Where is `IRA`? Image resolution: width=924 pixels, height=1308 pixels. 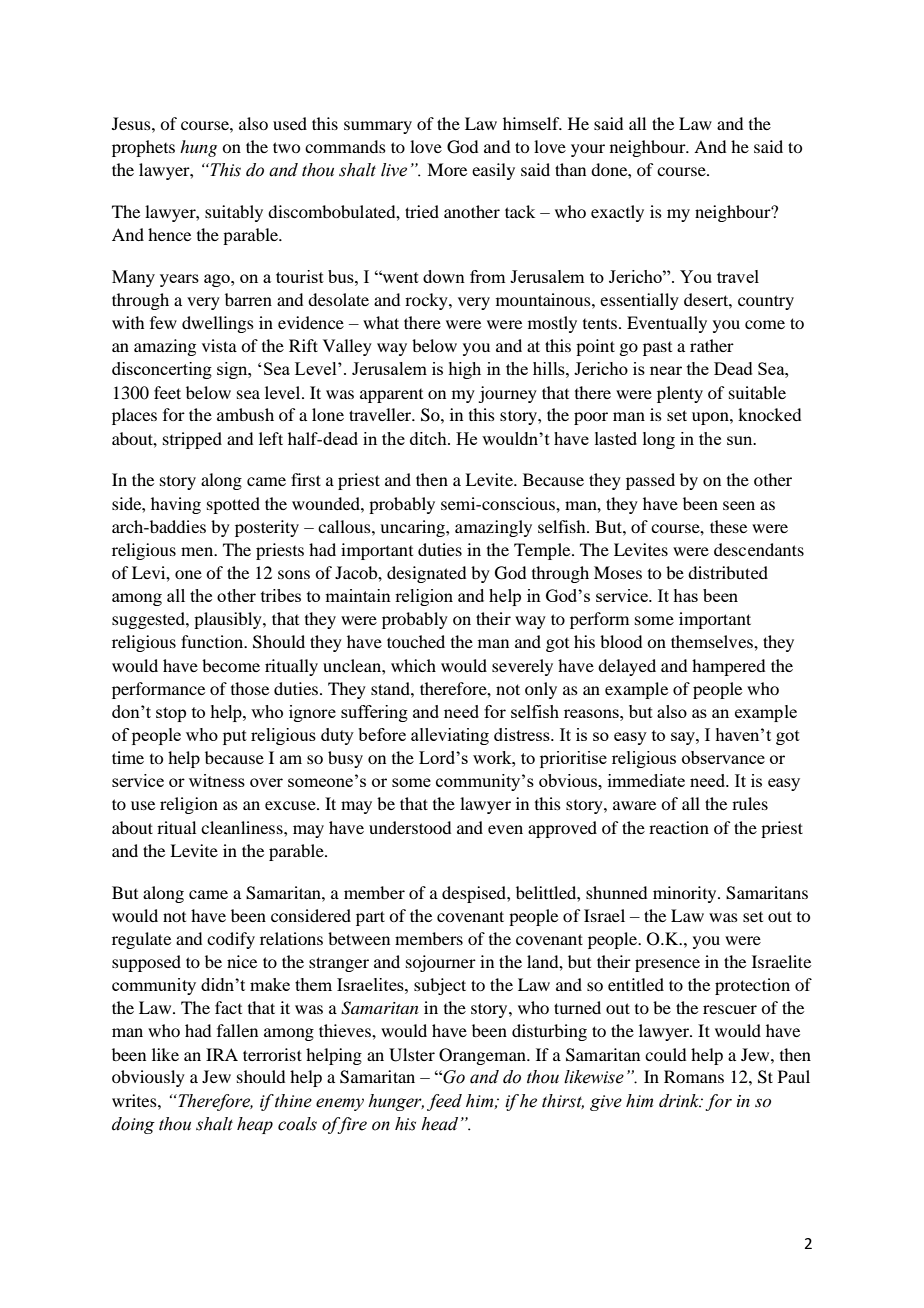
IRA is located at coordinates (222, 1054).
